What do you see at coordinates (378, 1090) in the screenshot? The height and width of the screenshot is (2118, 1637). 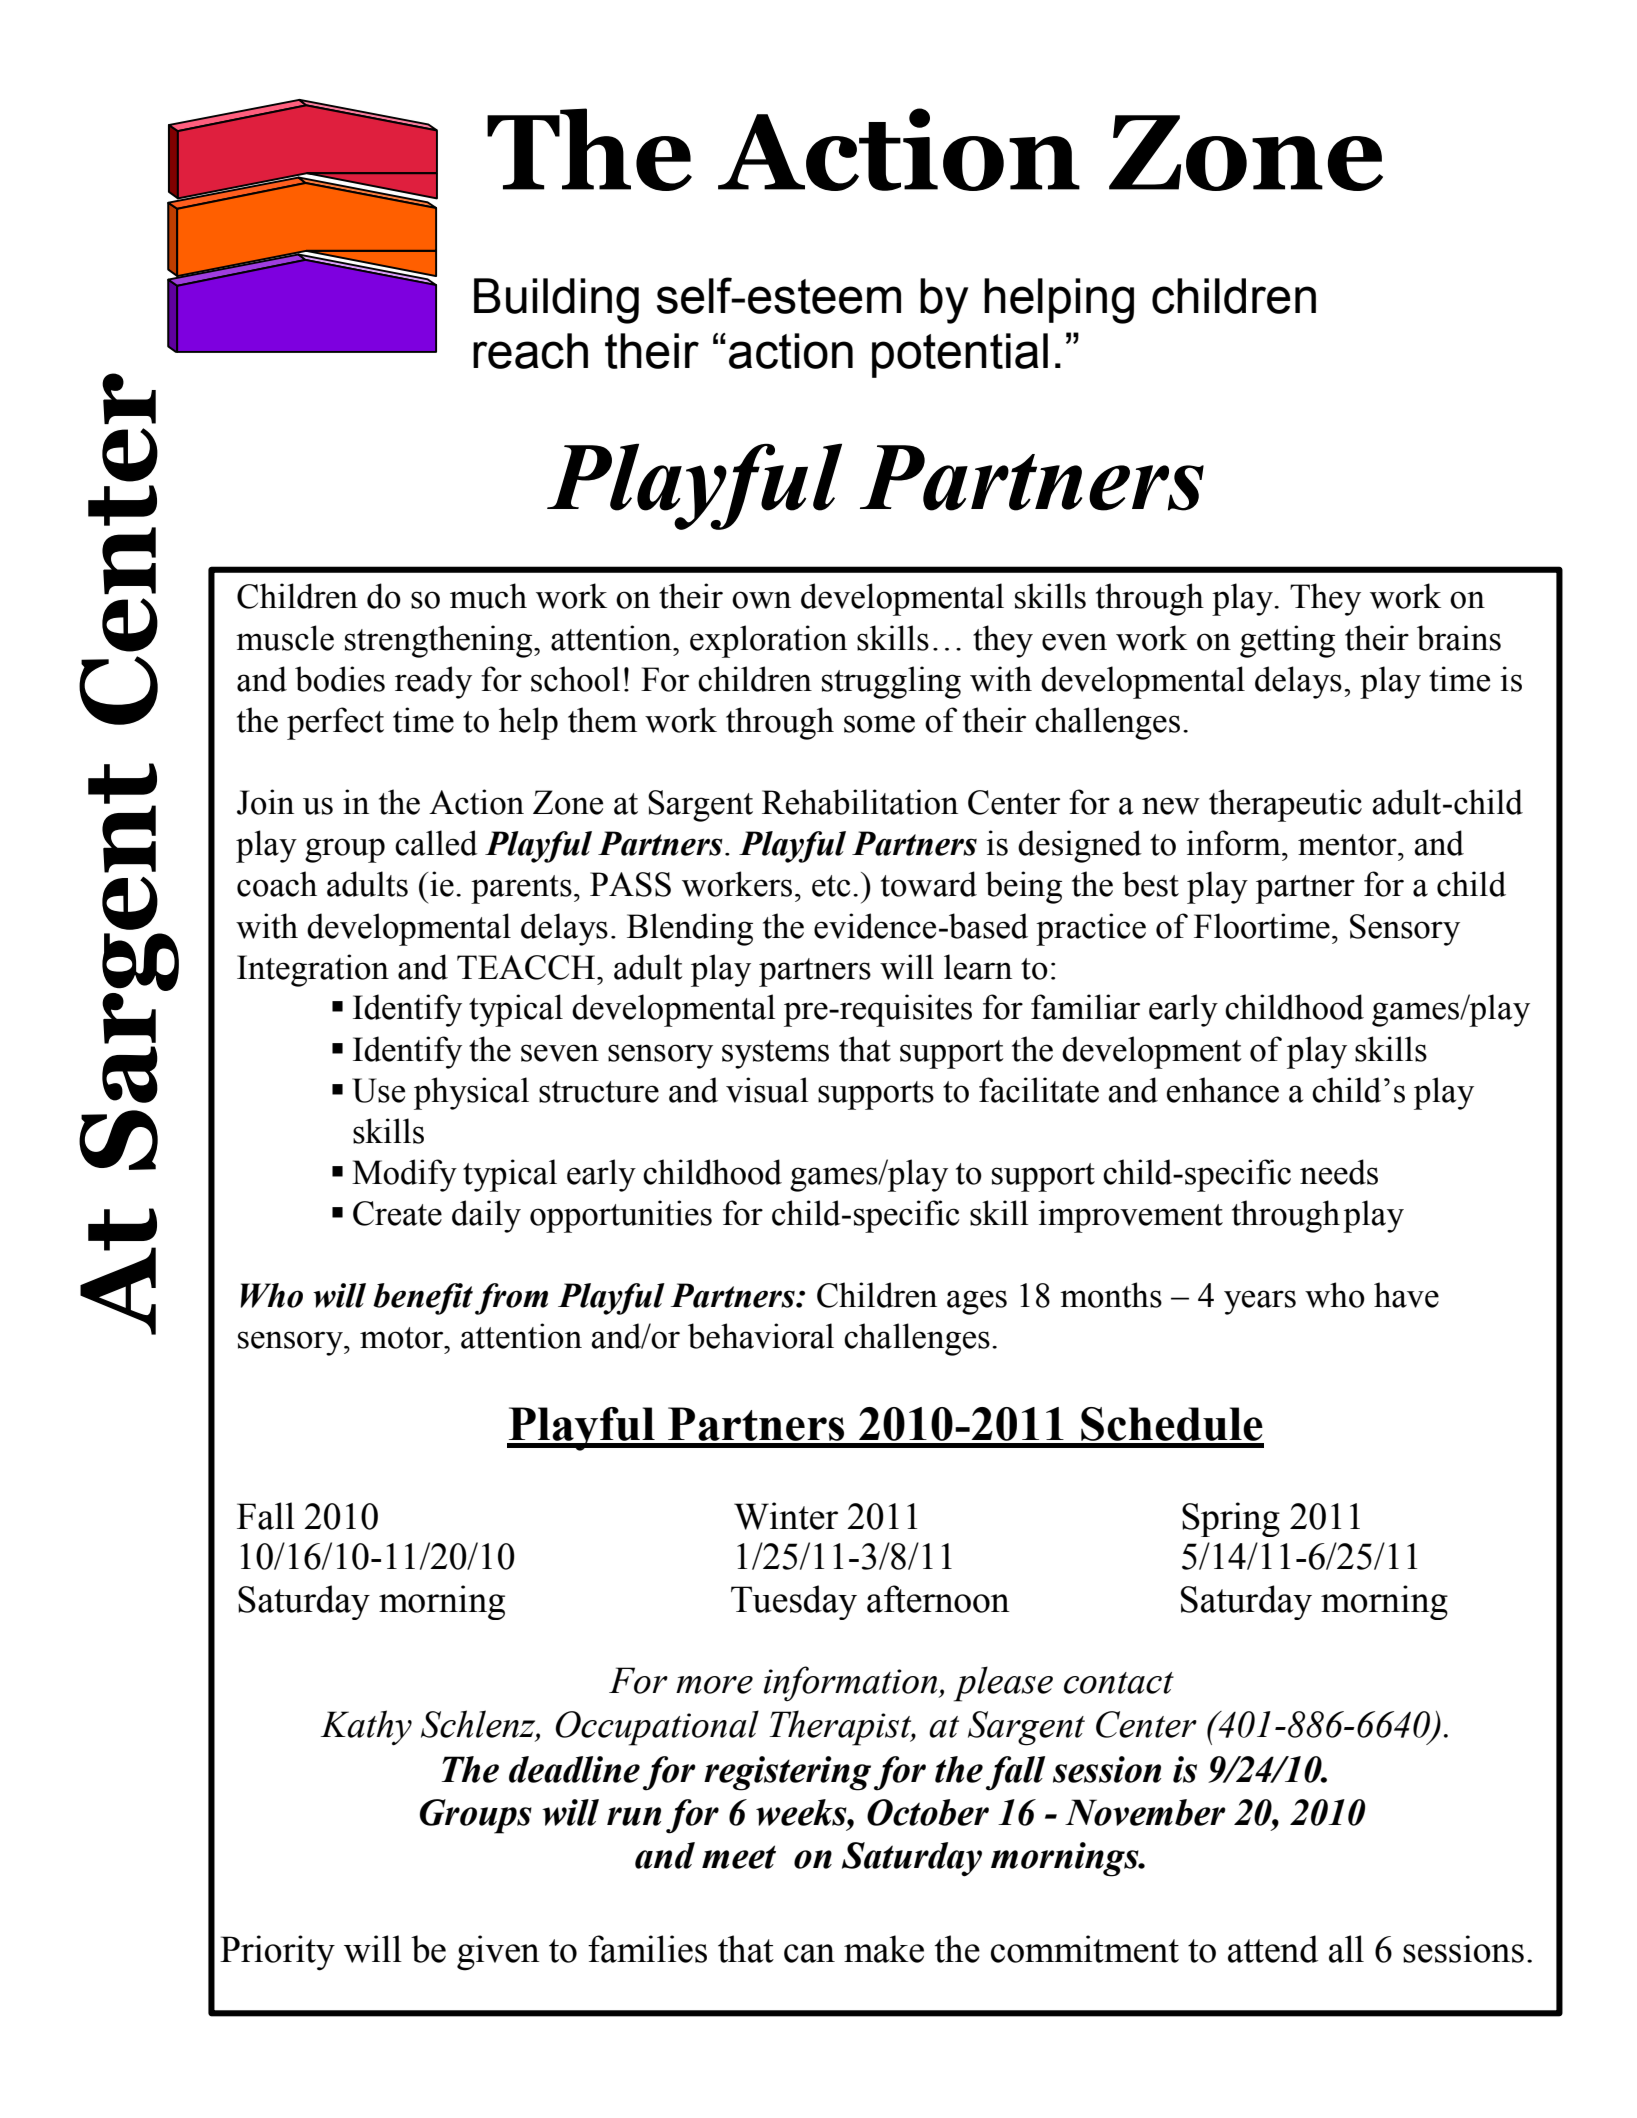 I see `Use` at bounding box center [378, 1090].
